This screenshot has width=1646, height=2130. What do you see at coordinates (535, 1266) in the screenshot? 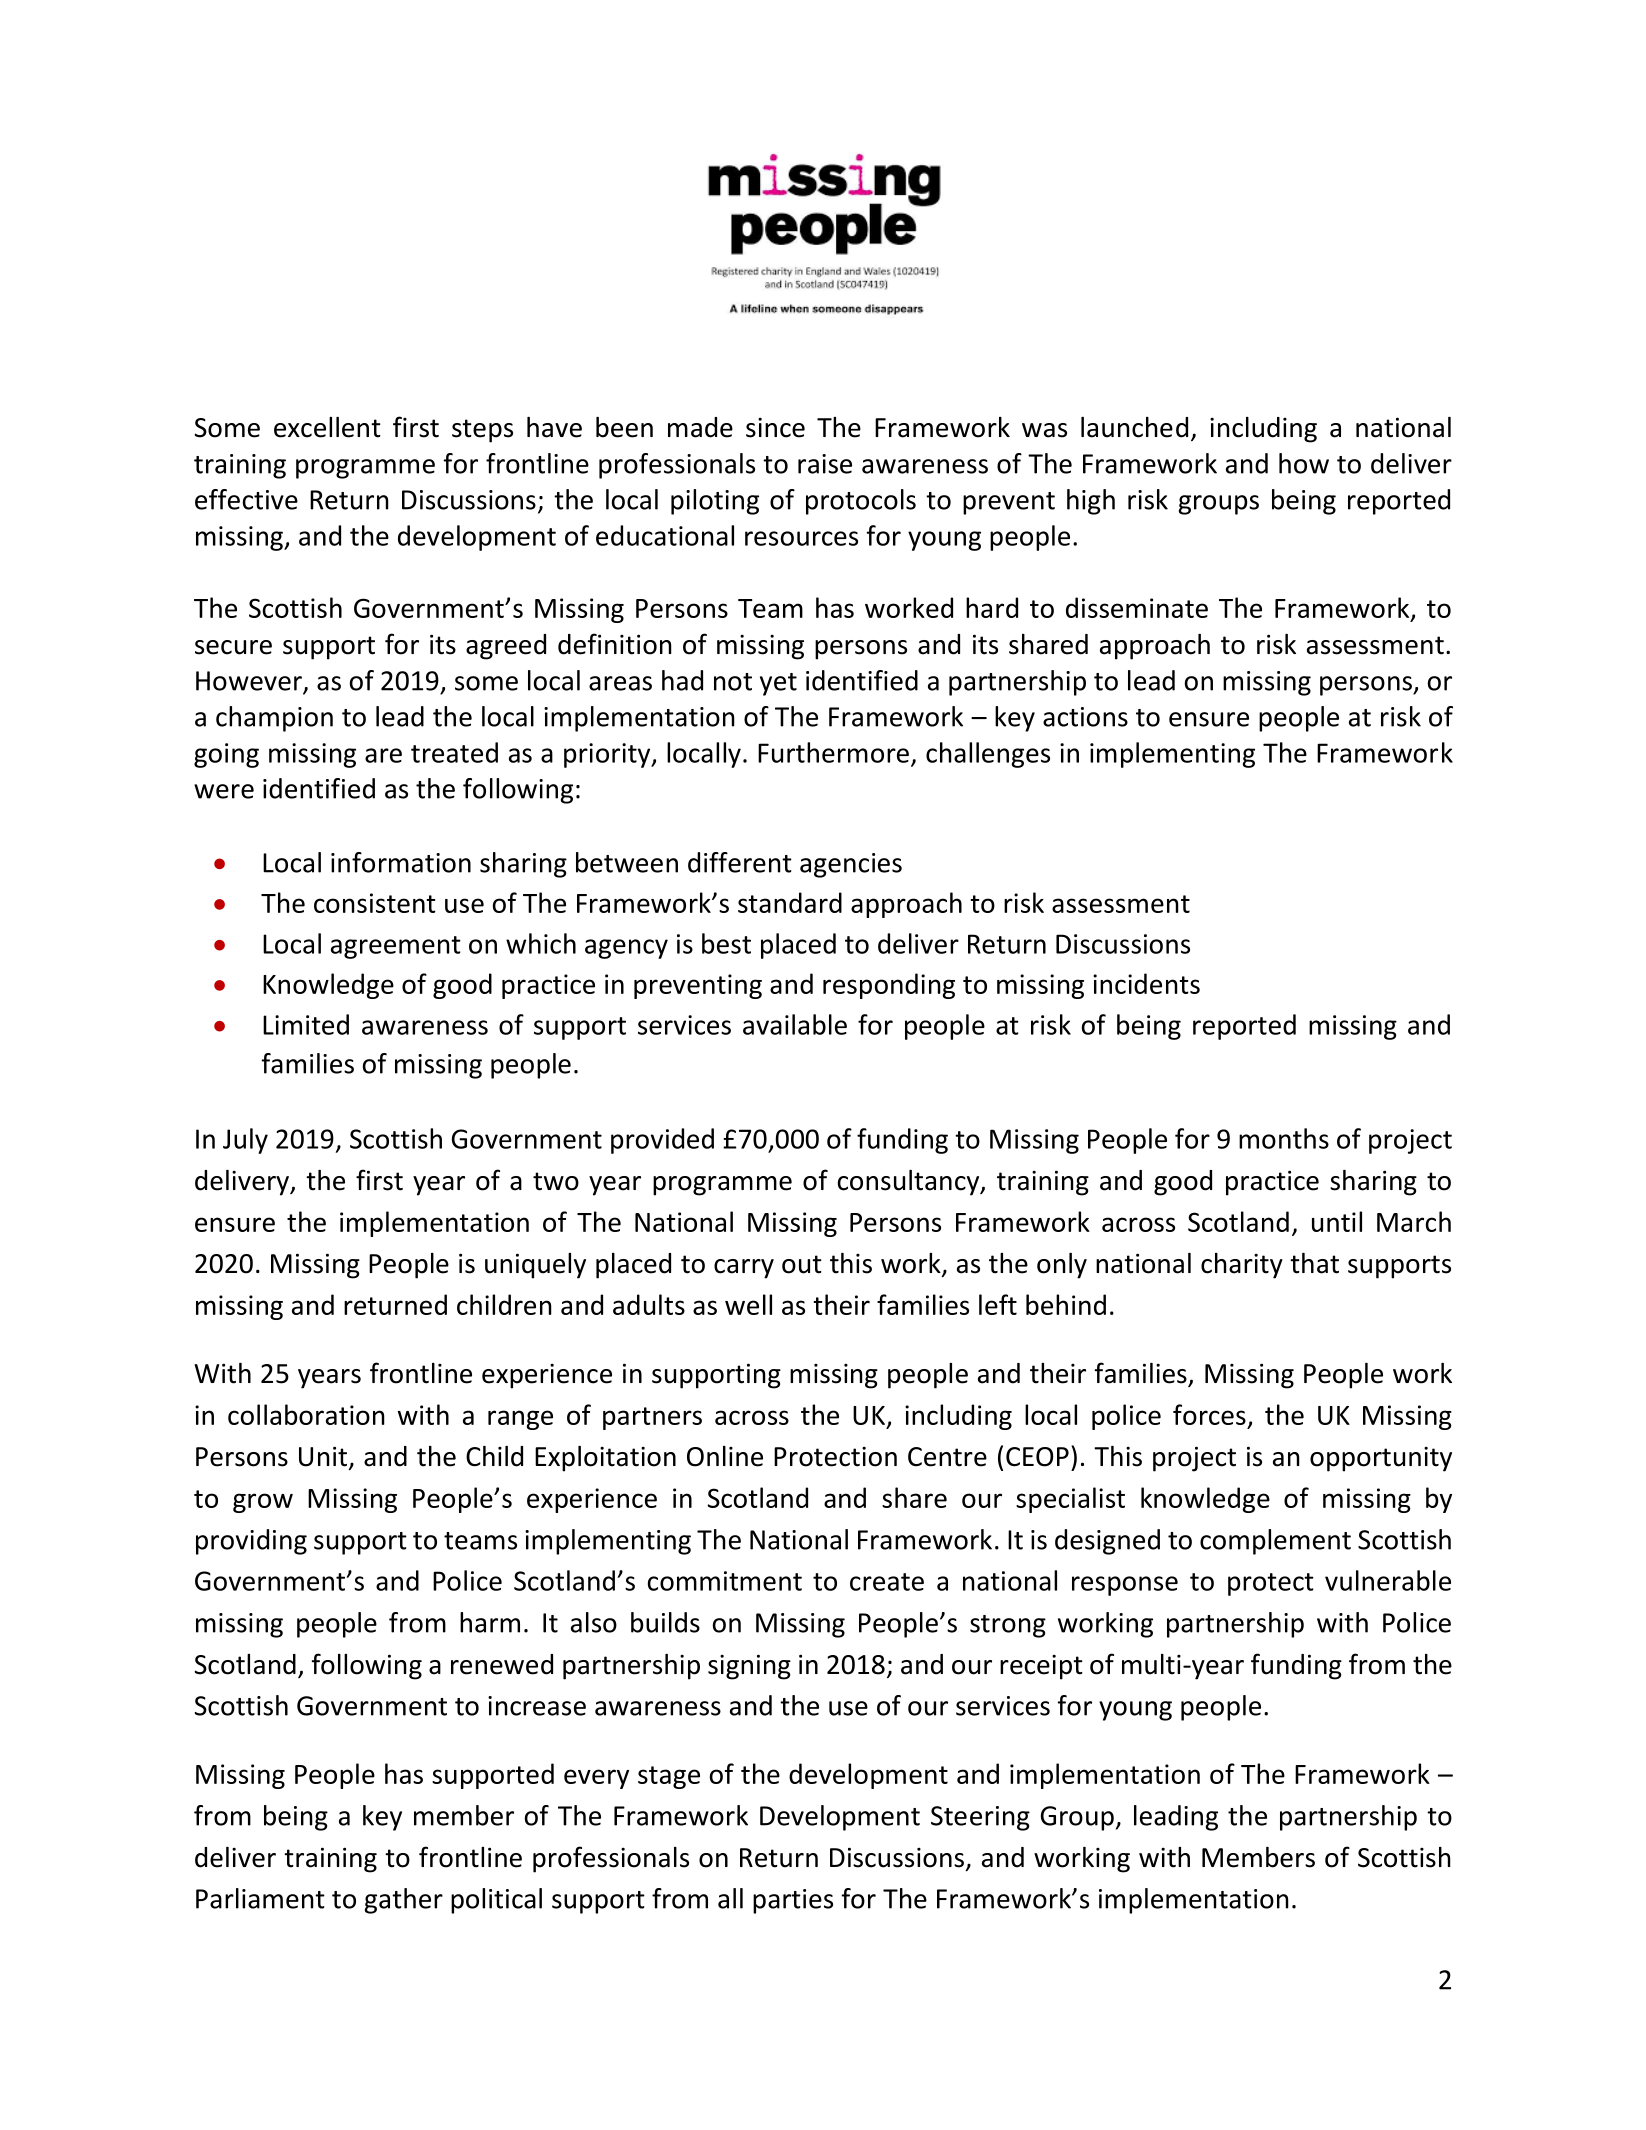
I see `uniquely` at bounding box center [535, 1266].
